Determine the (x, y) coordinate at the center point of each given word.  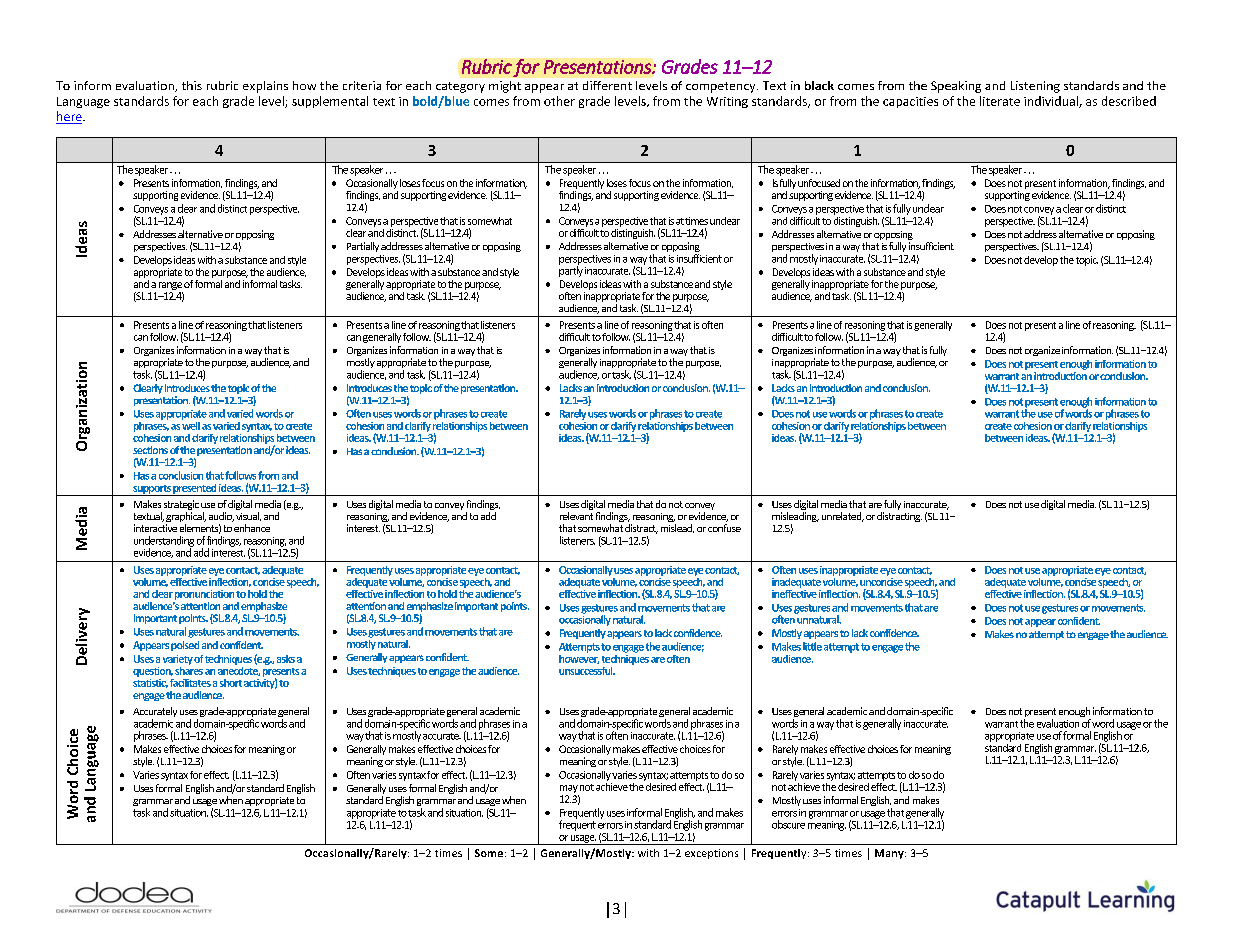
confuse (724, 528)
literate (1000, 101)
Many (890, 854)
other (559, 101)
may (569, 789)
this (192, 85)
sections (150, 450)
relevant (576, 516)
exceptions (711, 854)
